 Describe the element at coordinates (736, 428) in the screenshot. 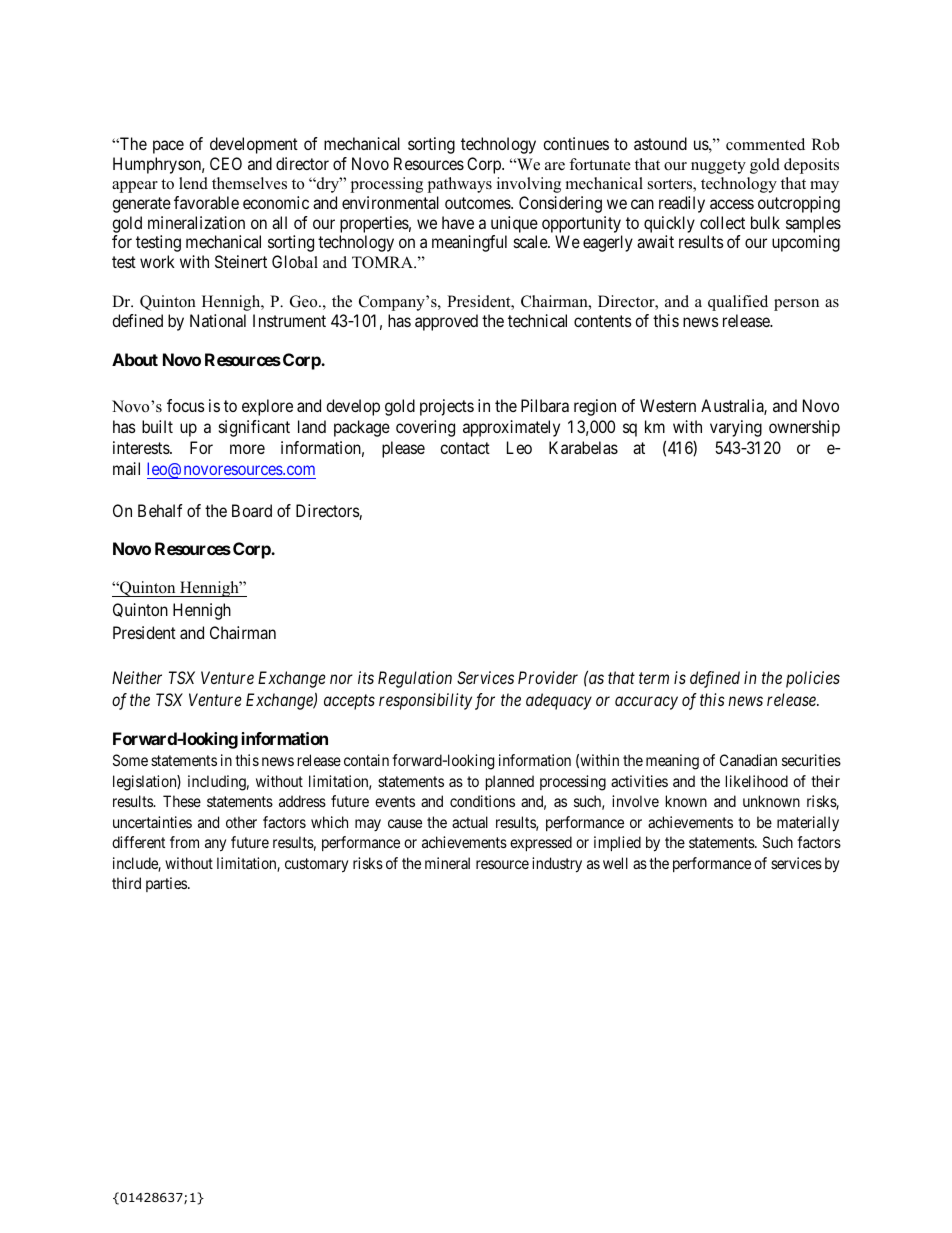

I see `varying` at that location.
